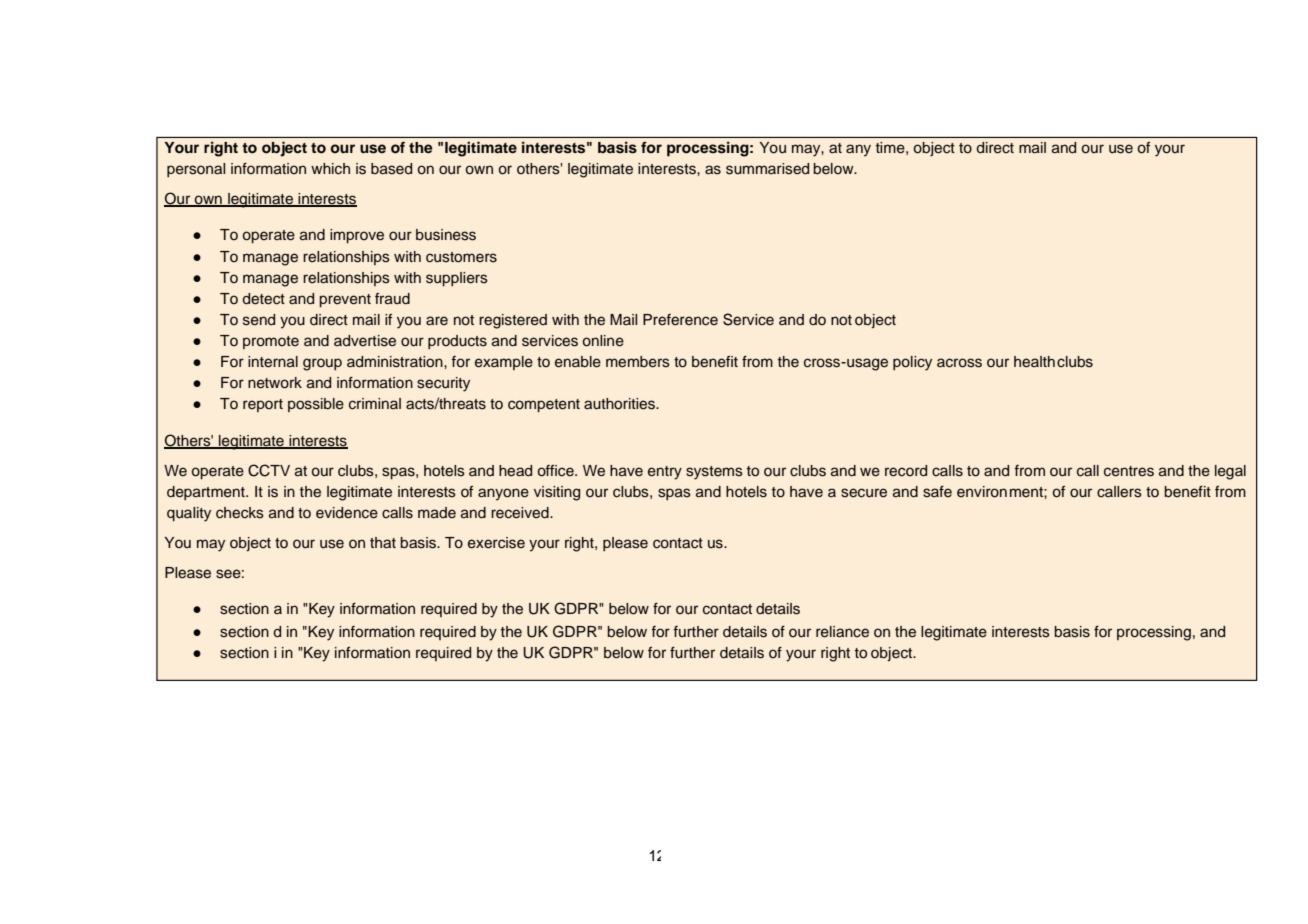  I want to click on reliance, so click(842, 632).
